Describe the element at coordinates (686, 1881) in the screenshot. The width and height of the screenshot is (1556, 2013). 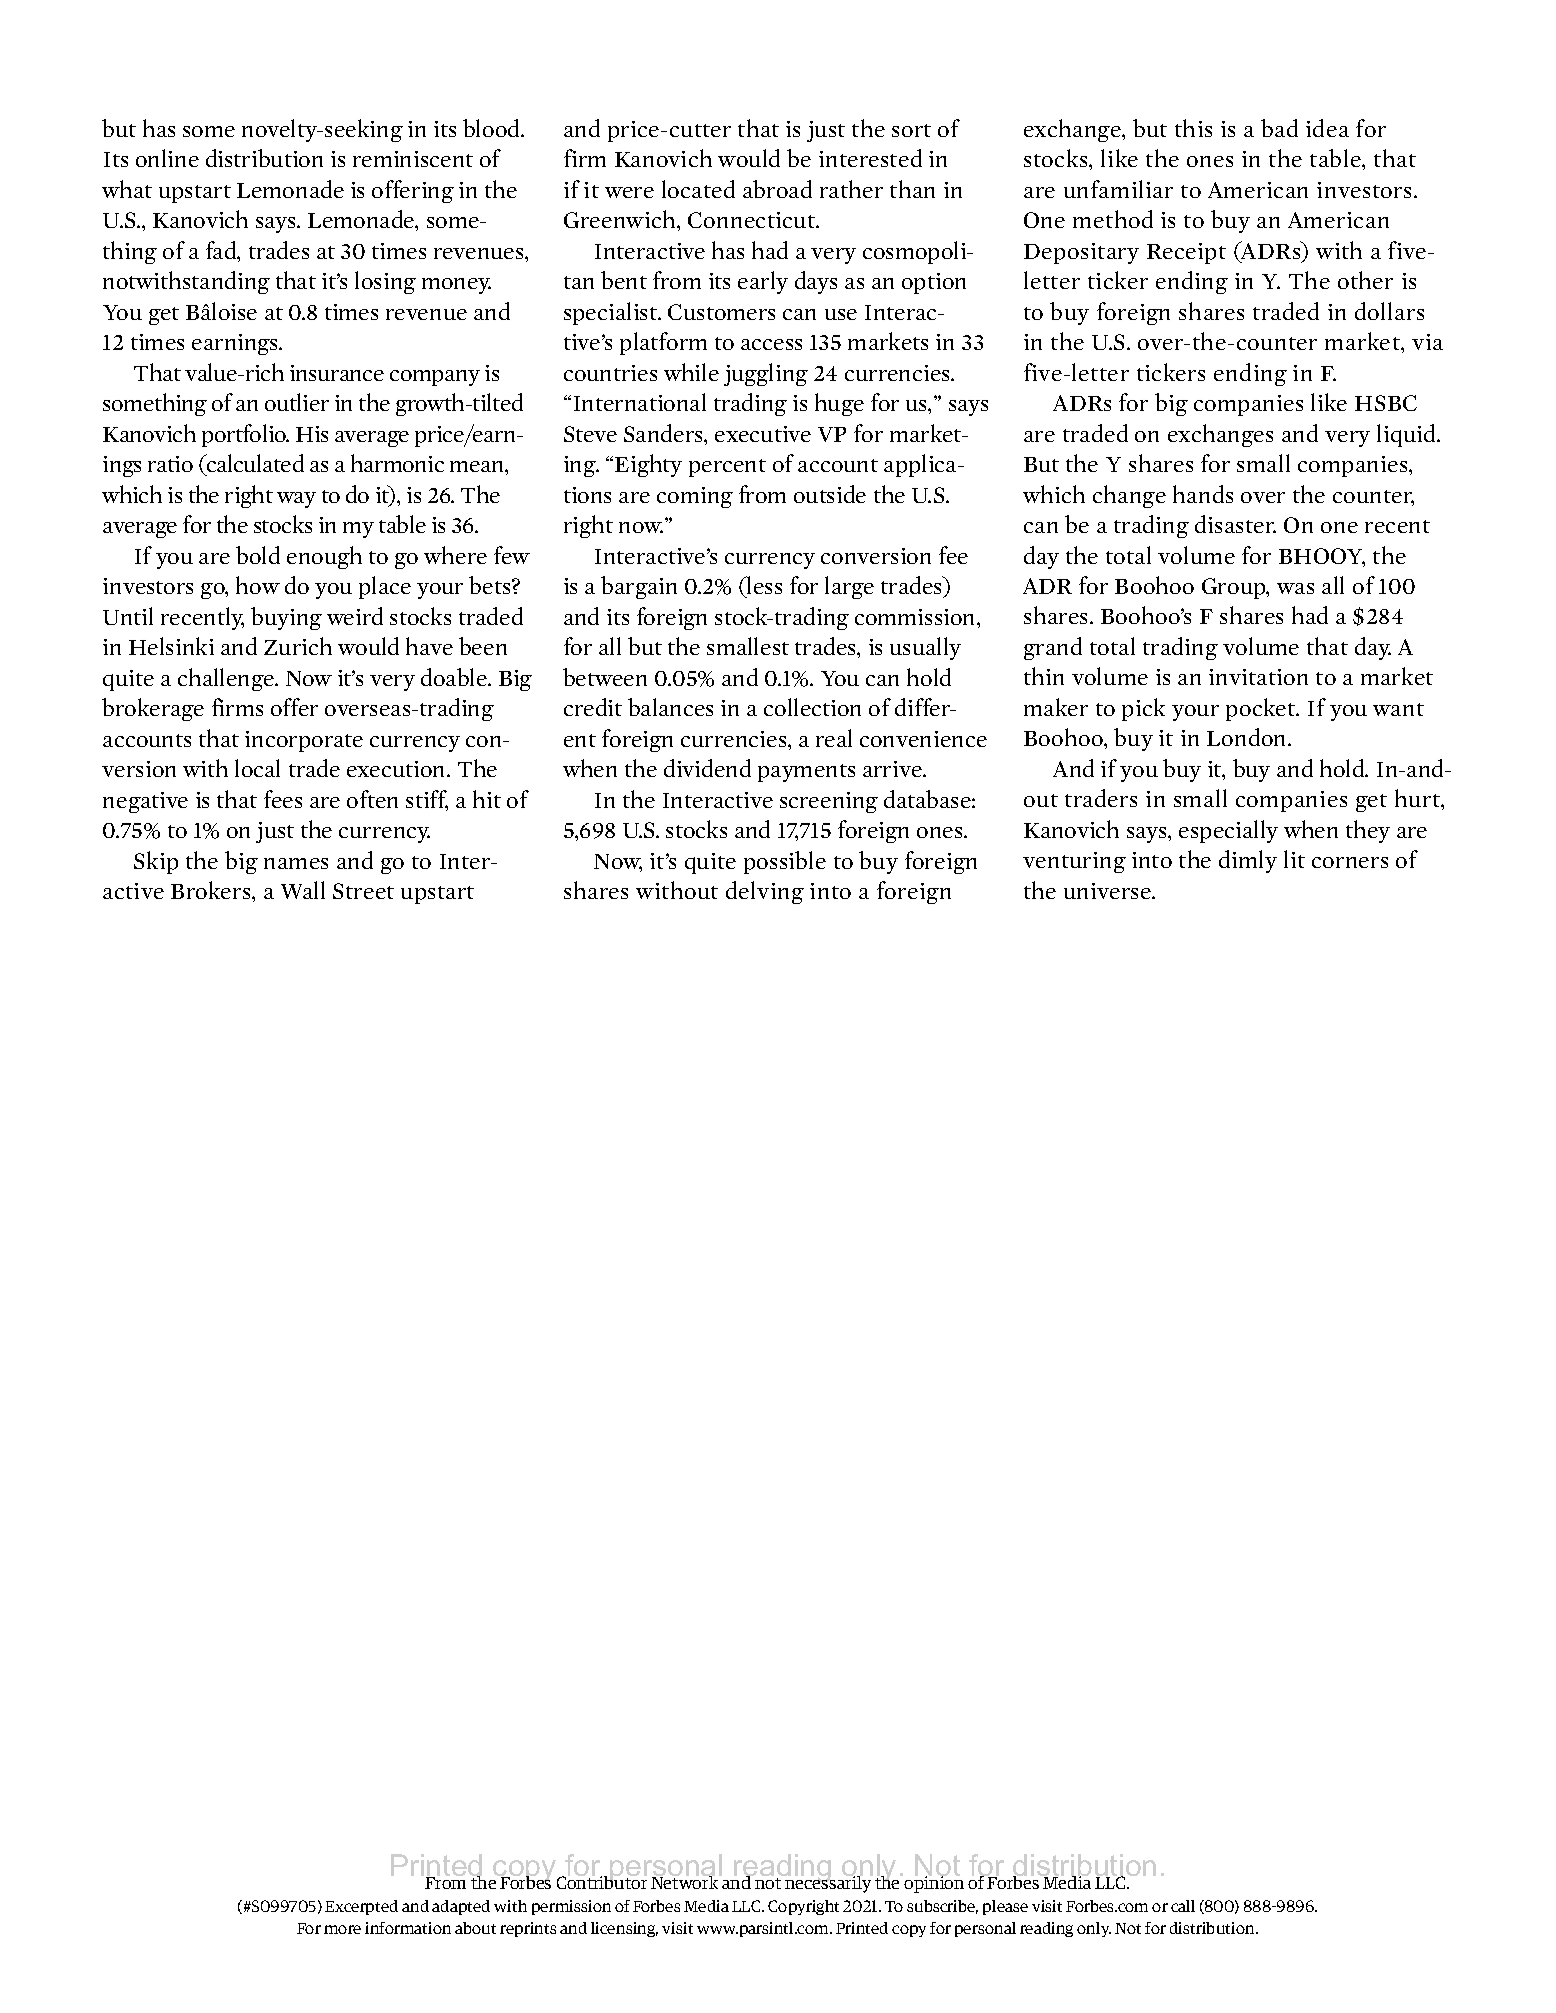
I see `Network` at that location.
